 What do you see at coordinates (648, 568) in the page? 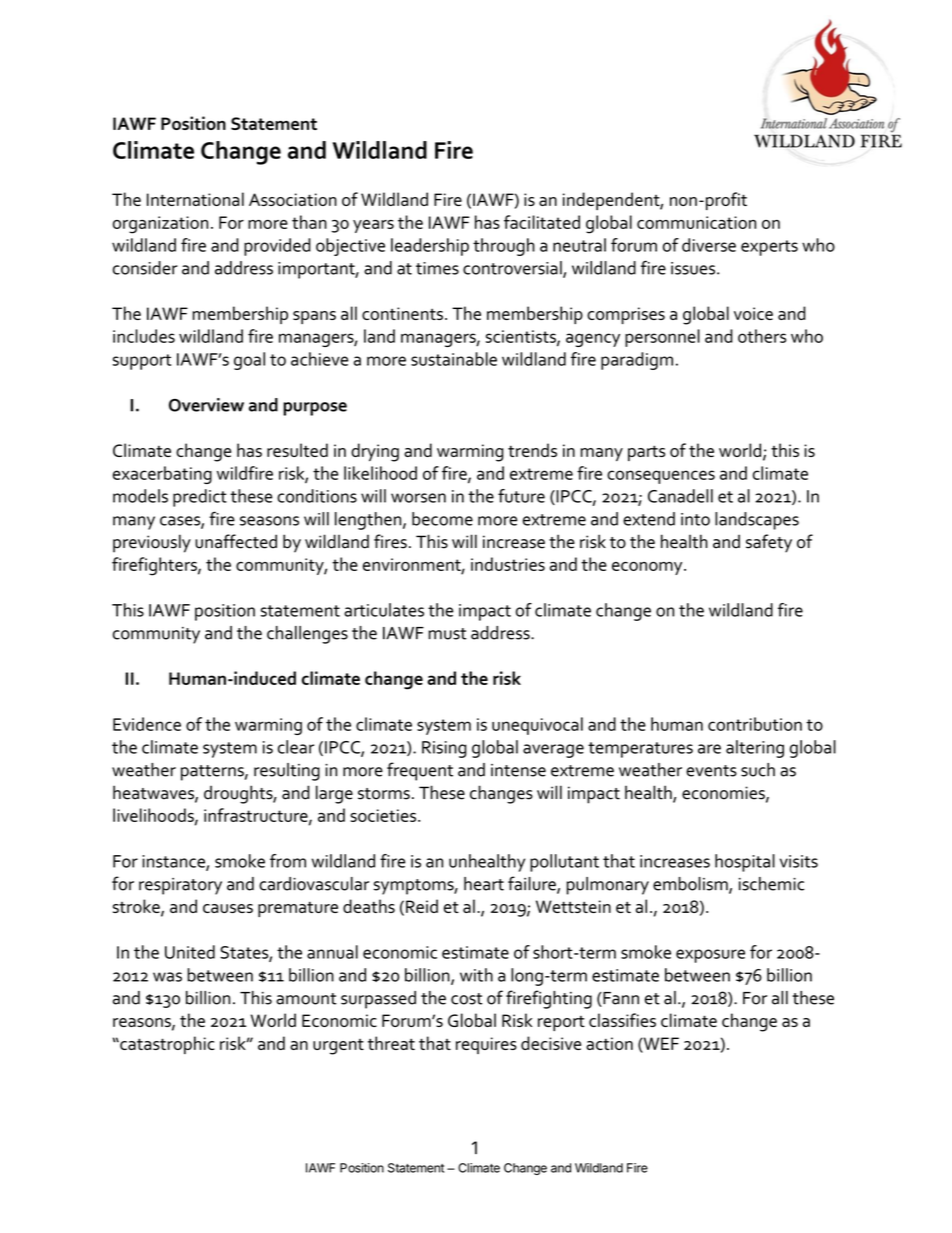
I see `economy` at bounding box center [648, 568].
